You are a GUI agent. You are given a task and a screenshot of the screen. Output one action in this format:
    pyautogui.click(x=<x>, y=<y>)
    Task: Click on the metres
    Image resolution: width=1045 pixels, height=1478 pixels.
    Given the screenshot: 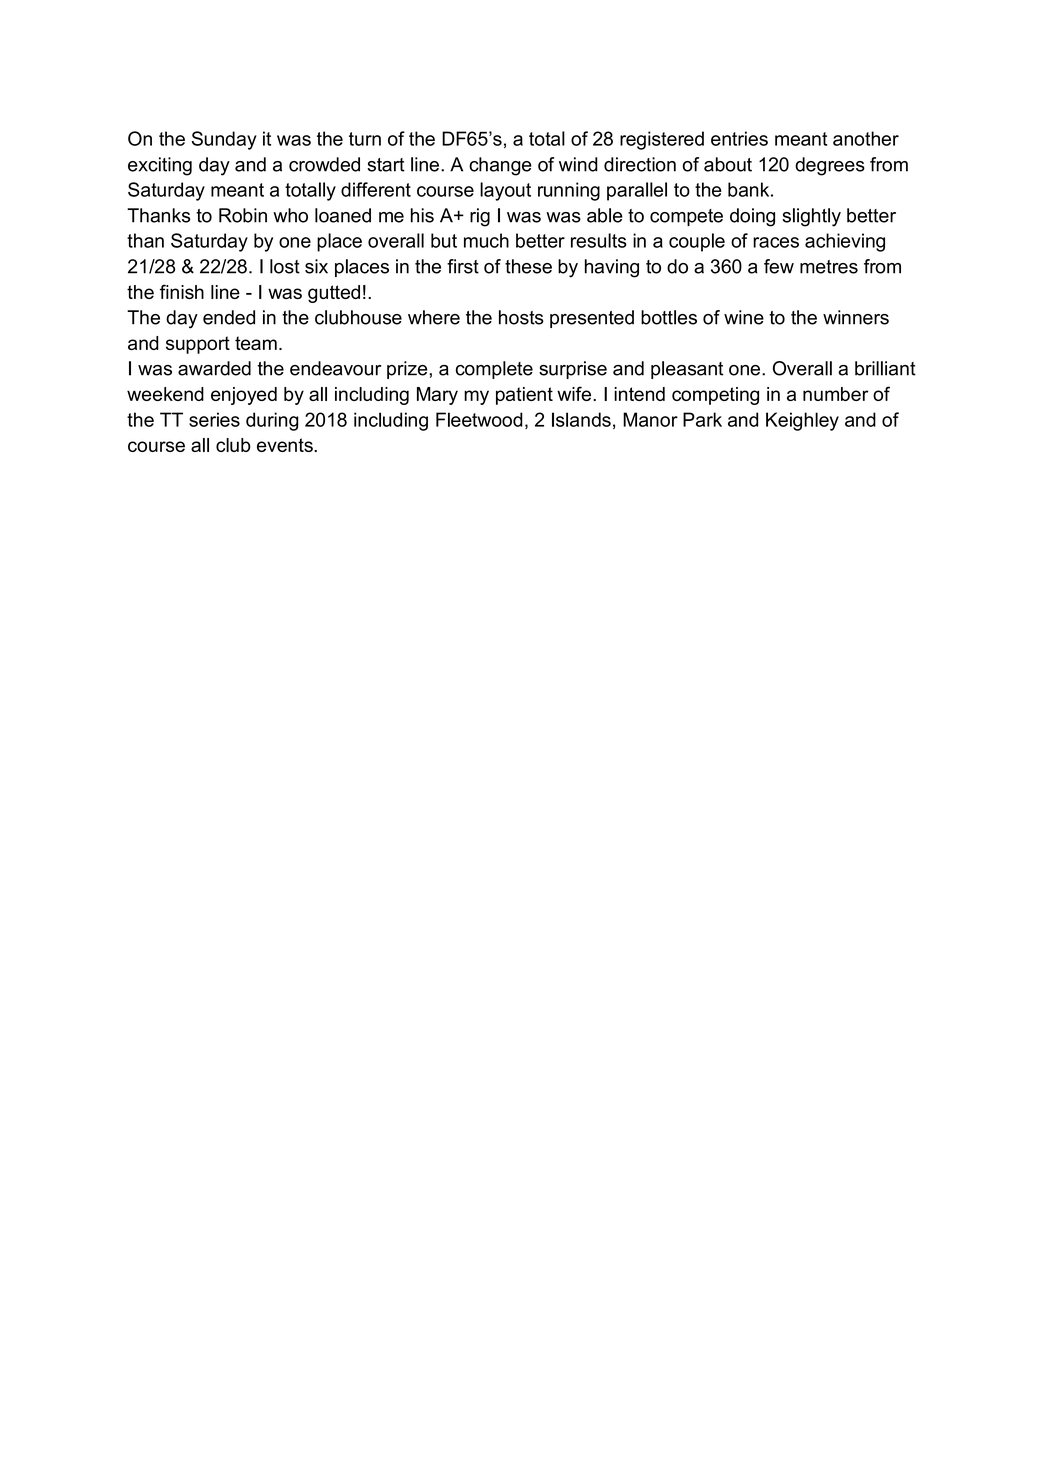 What is the action you would take?
    pyautogui.click(x=829, y=267)
